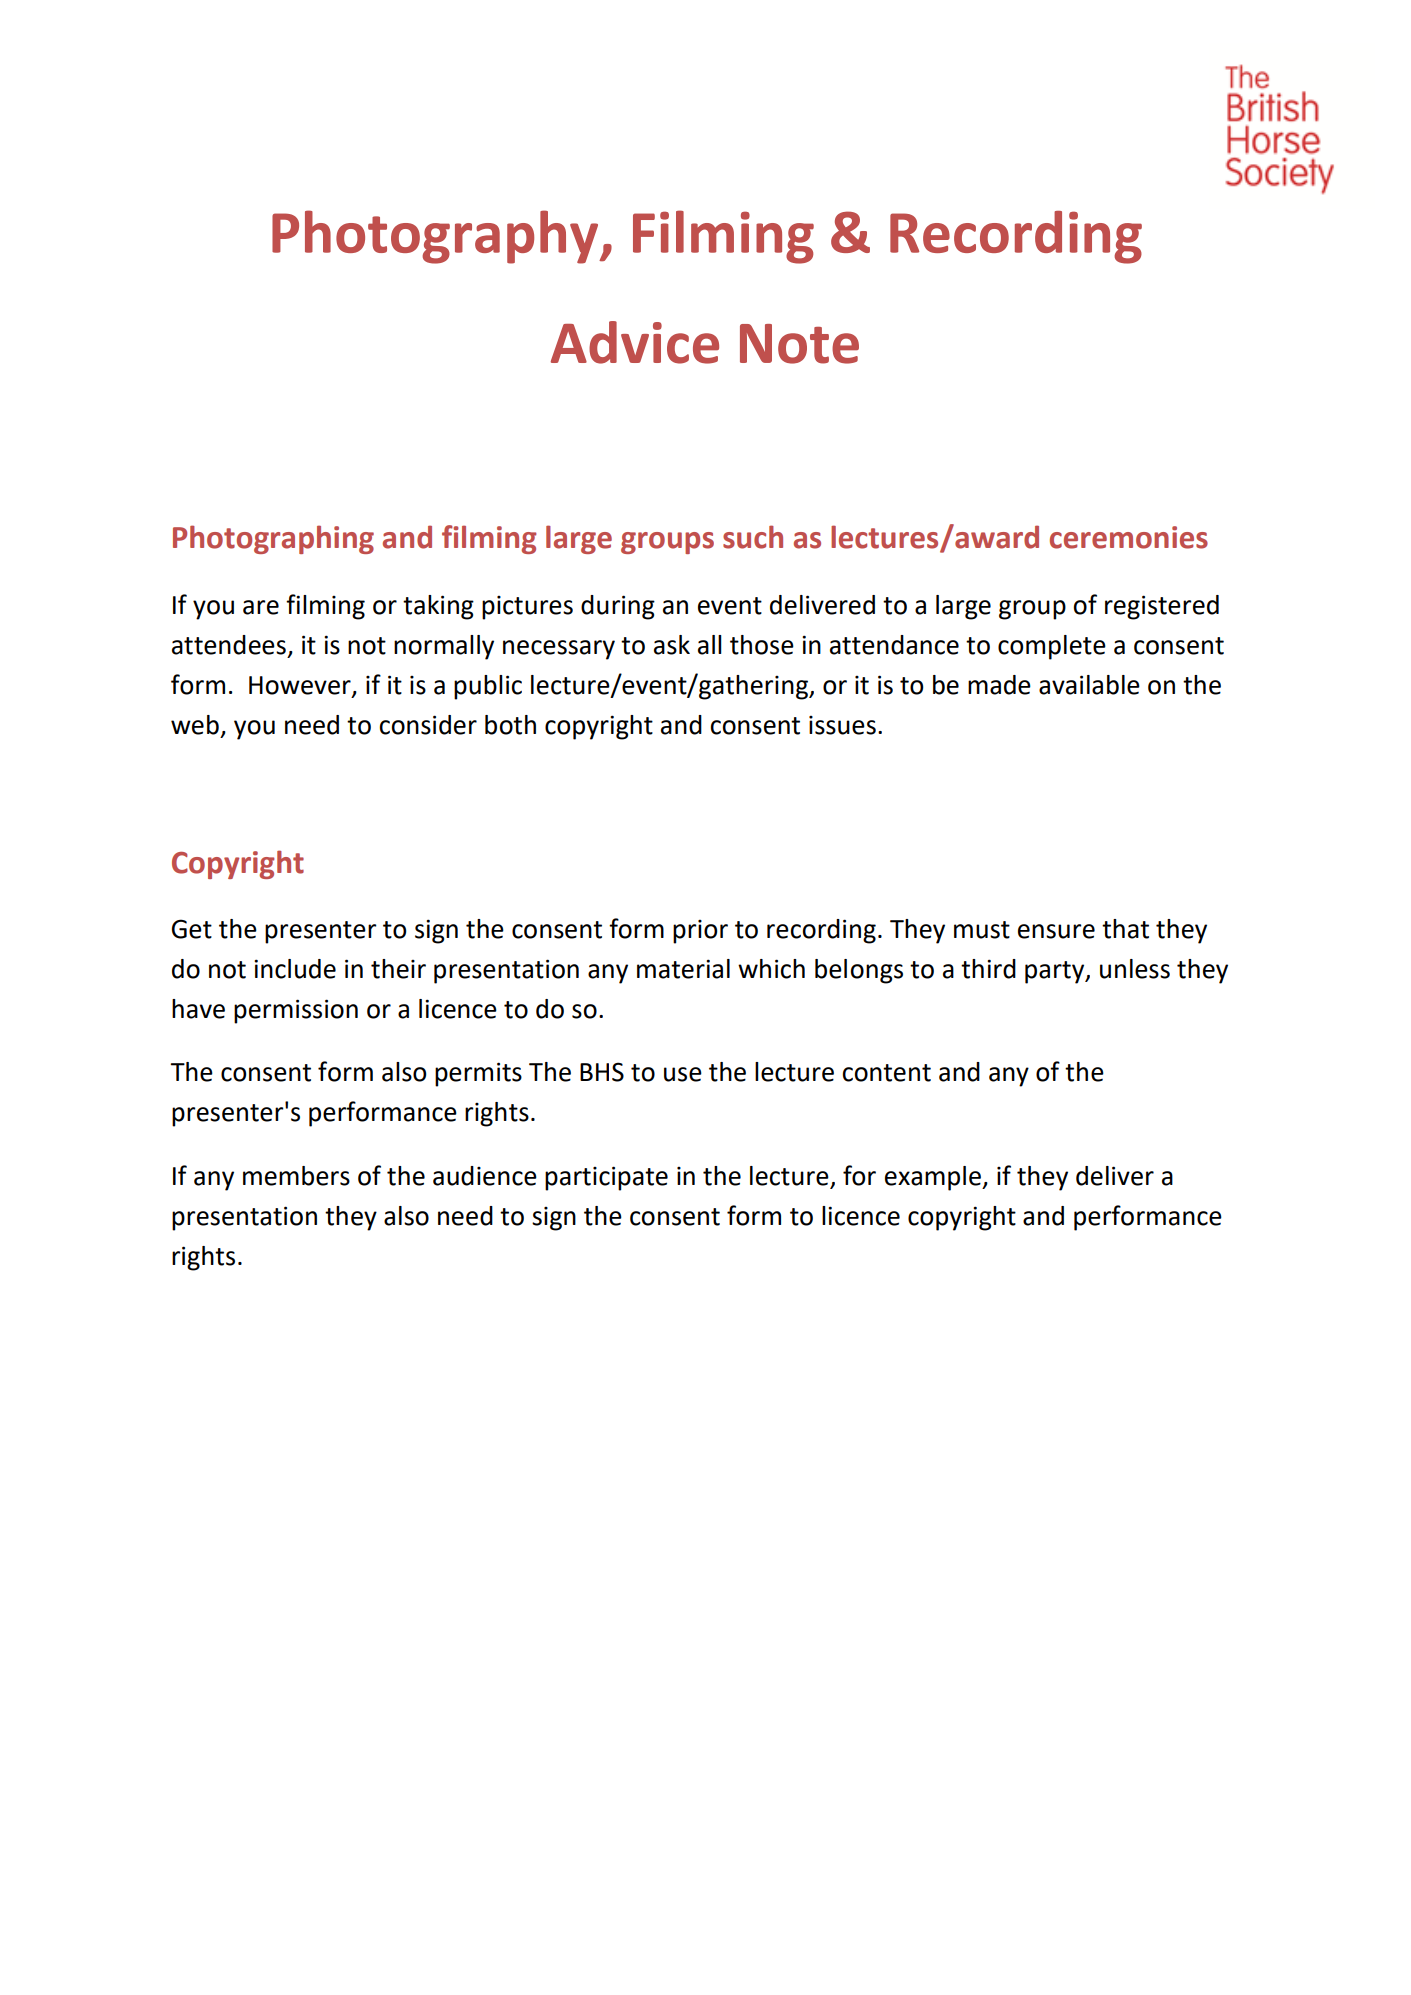  I want to click on ask, so click(672, 645).
